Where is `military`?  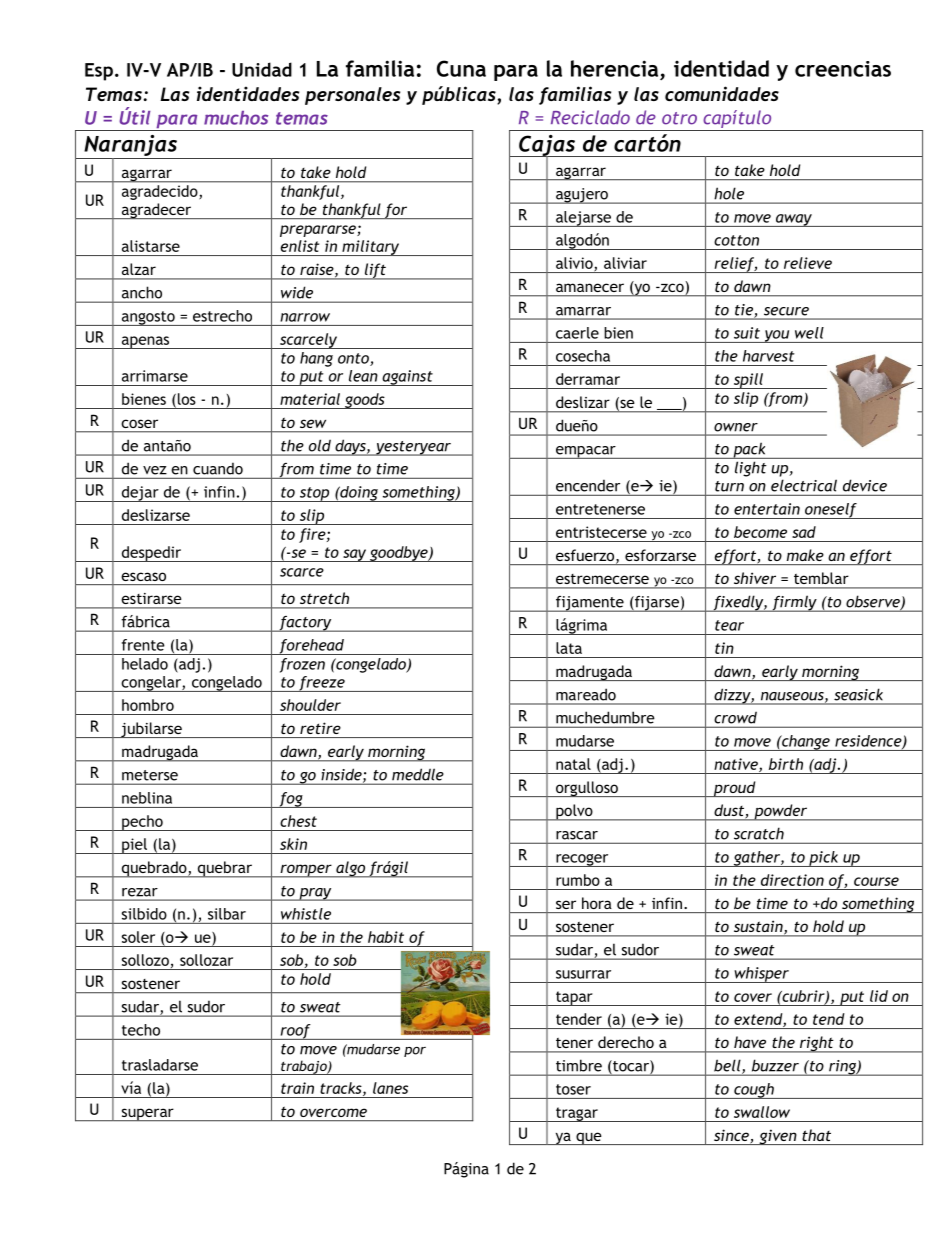
military is located at coordinates (371, 248).
